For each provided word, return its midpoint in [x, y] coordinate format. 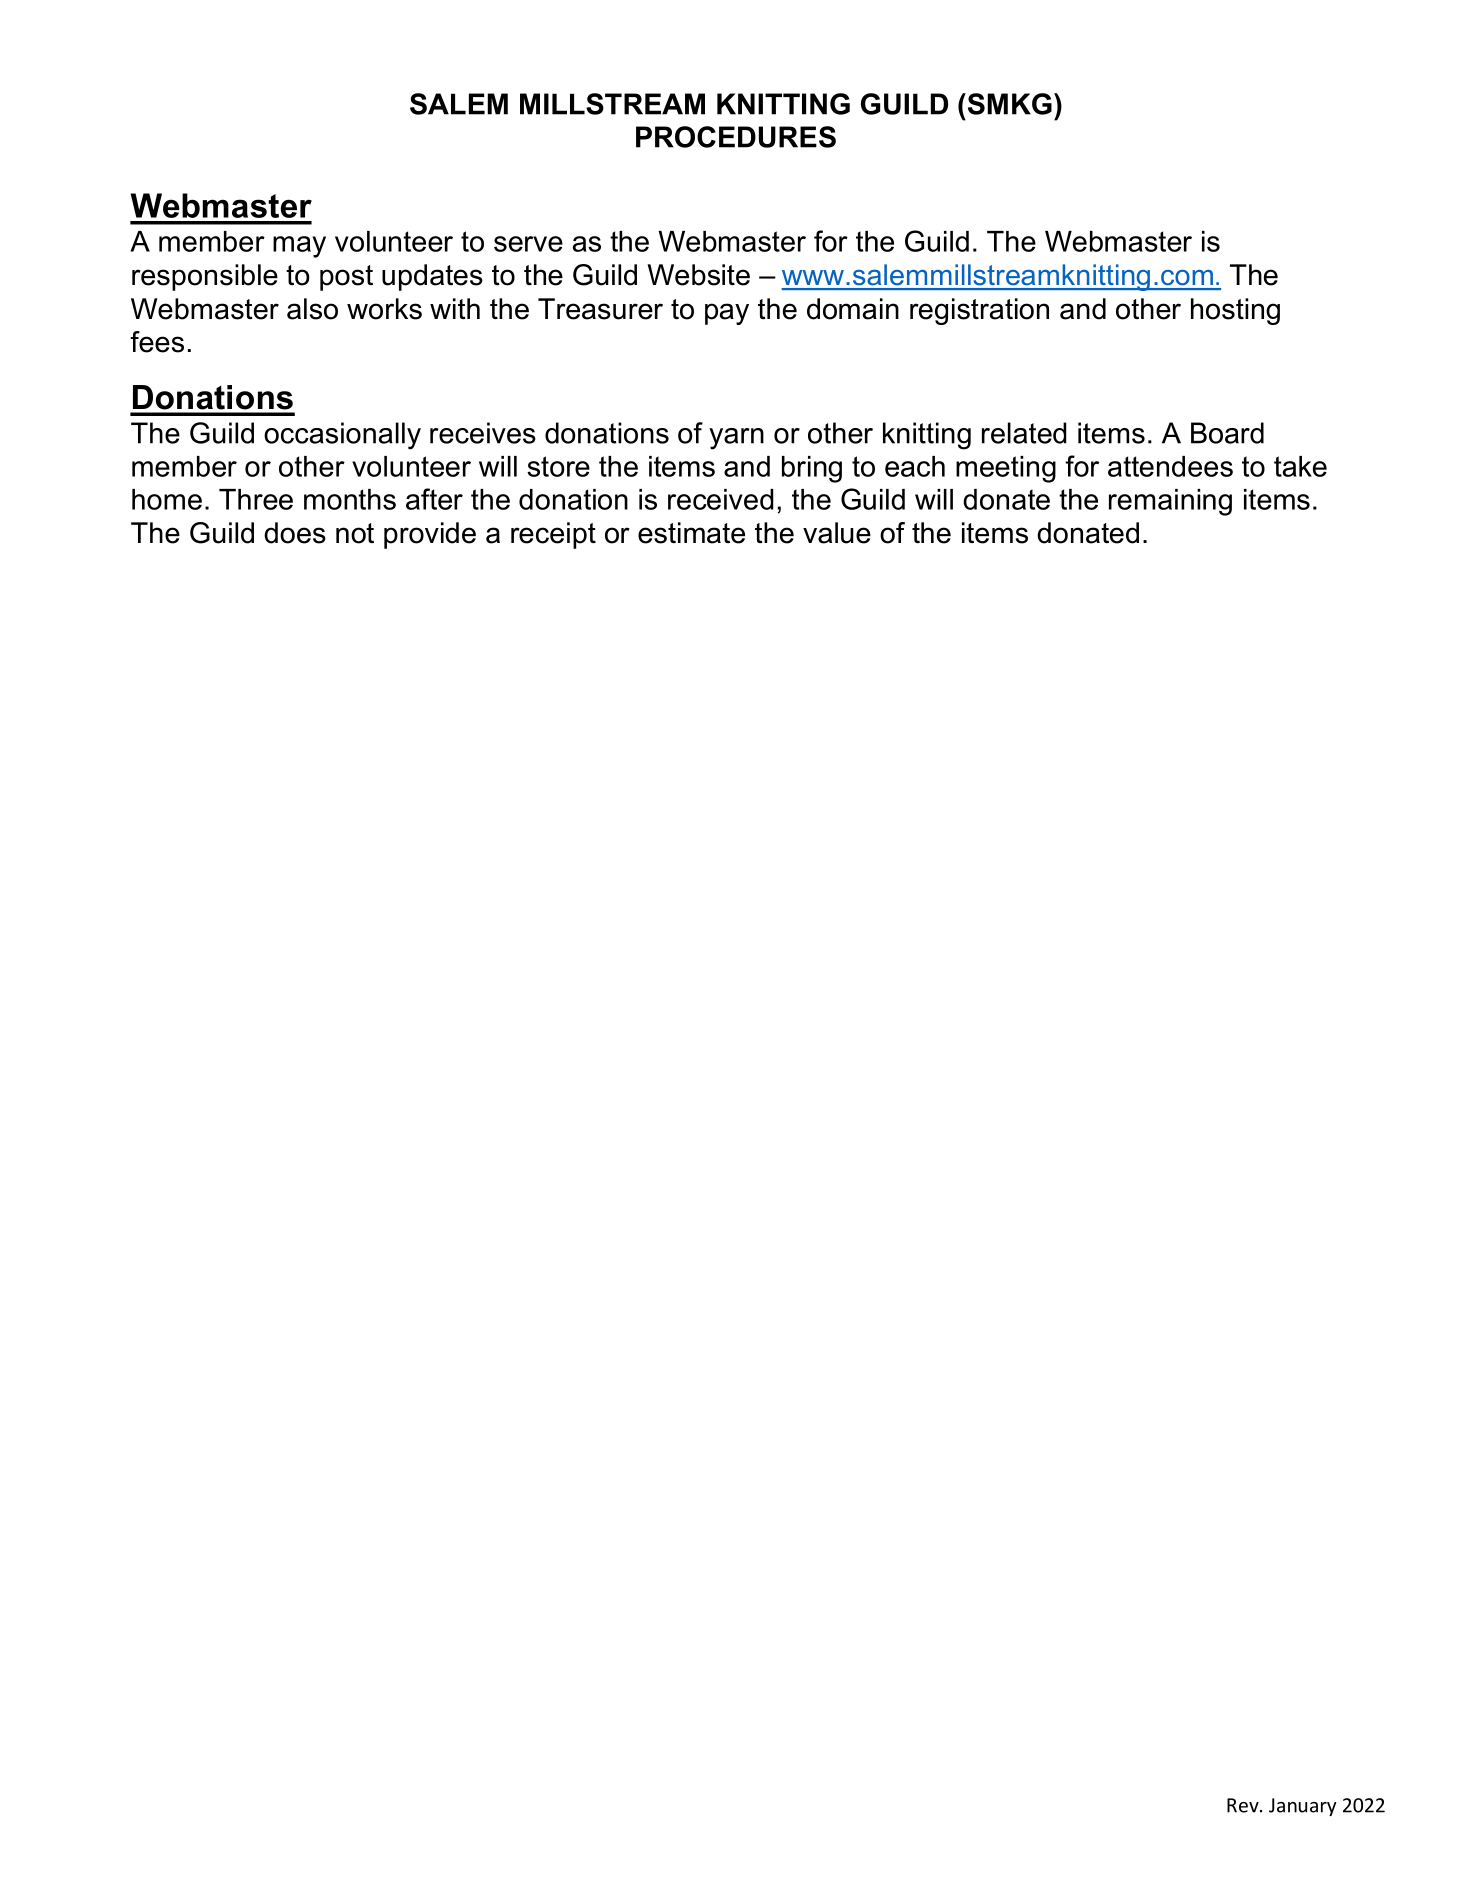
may [299, 247]
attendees [1170, 466]
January [1303, 1807]
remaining [1170, 502]
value [837, 533]
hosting [1235, 311]
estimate [691, 533]
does [295, 533]
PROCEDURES [736, 137]
